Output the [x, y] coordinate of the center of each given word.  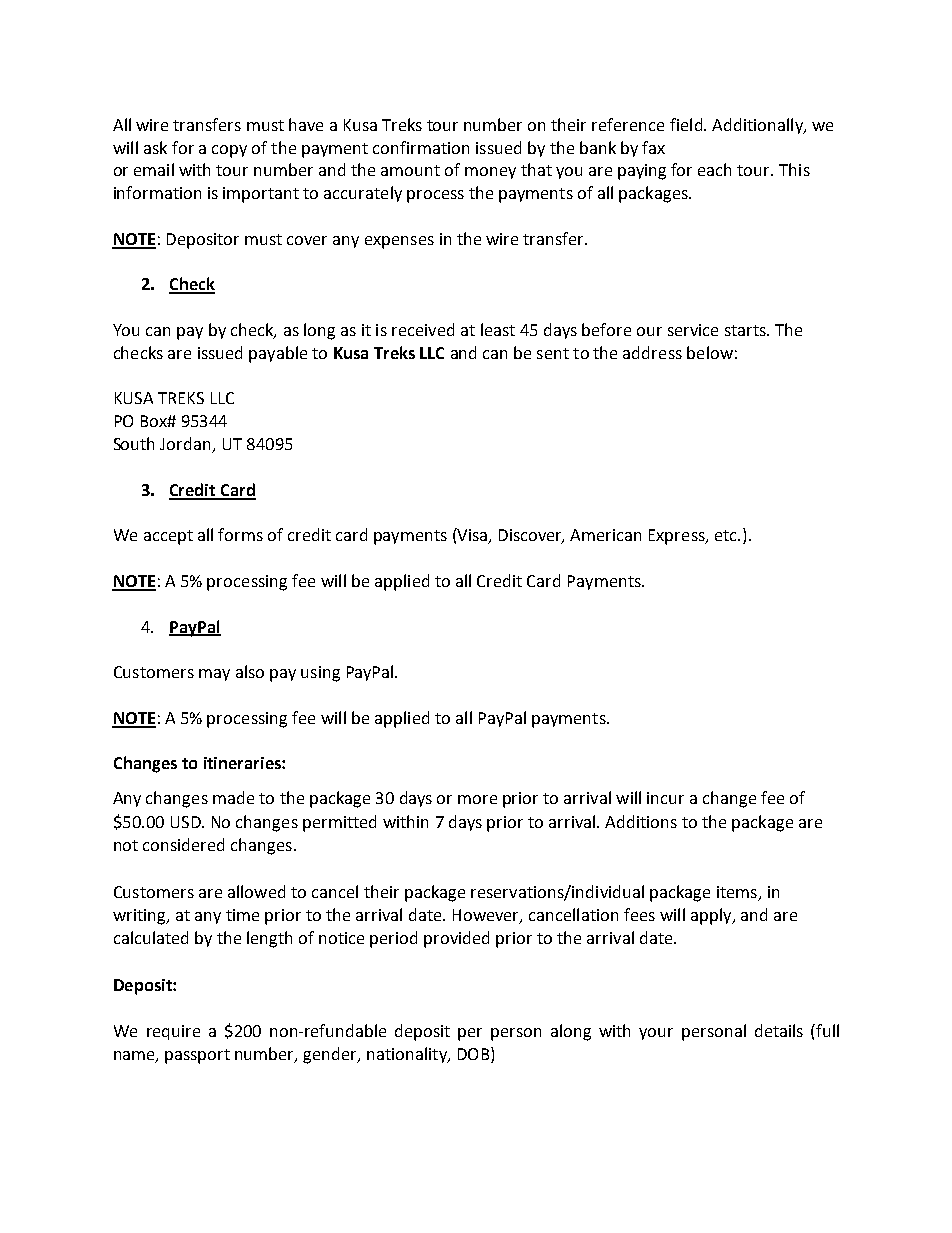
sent [553, 353]
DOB [475, 1055]
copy [229, 151]
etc [727, 535]
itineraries [243, 763]
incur [665, 798]
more [477, 799]
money [490, 173]
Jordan [185, 443]
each [714, 169]
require [173, 1032]
